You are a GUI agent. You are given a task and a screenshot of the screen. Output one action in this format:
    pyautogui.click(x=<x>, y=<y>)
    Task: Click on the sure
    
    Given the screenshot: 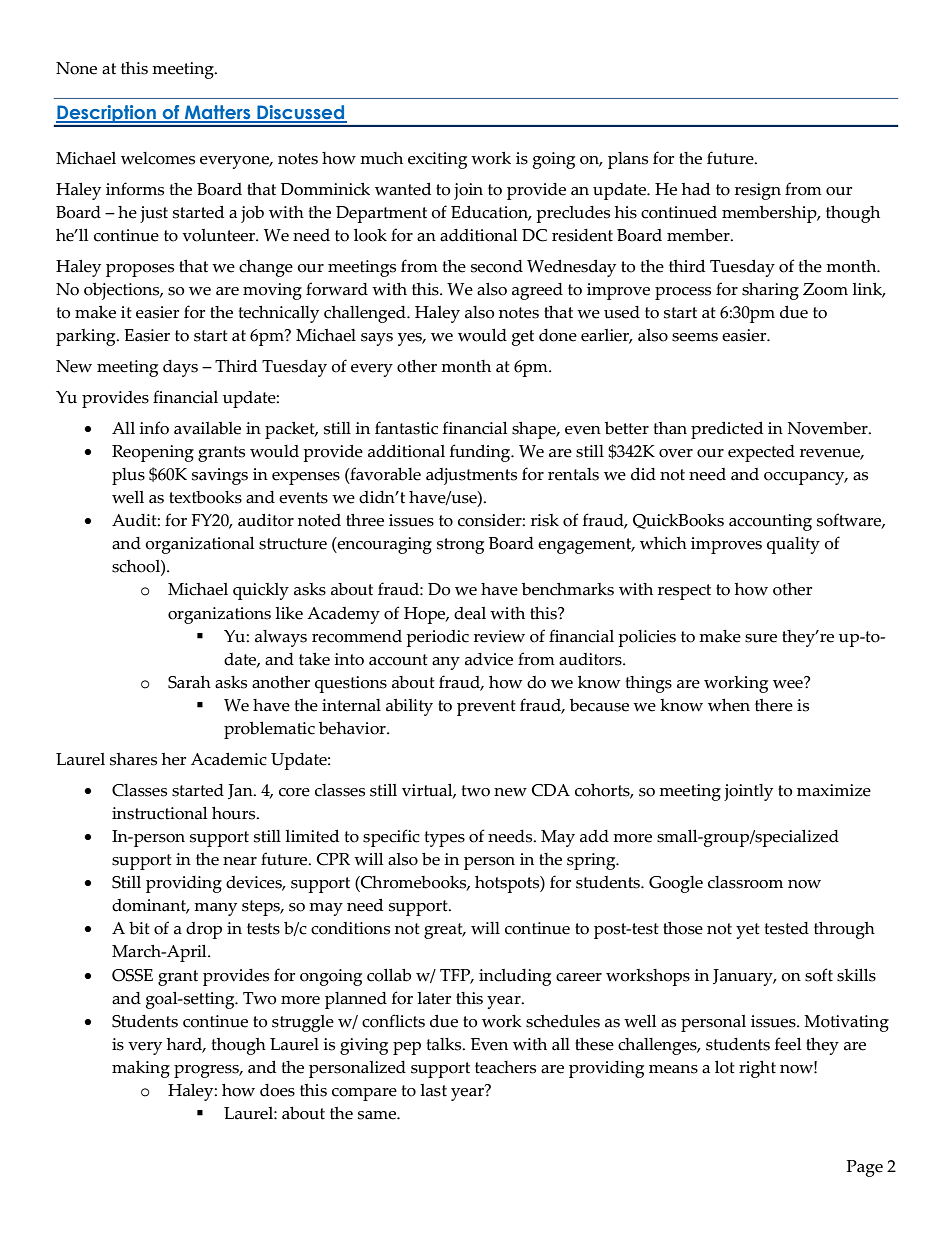 What is the action you would take?
    pyautogui.click(x=761, y=638)
